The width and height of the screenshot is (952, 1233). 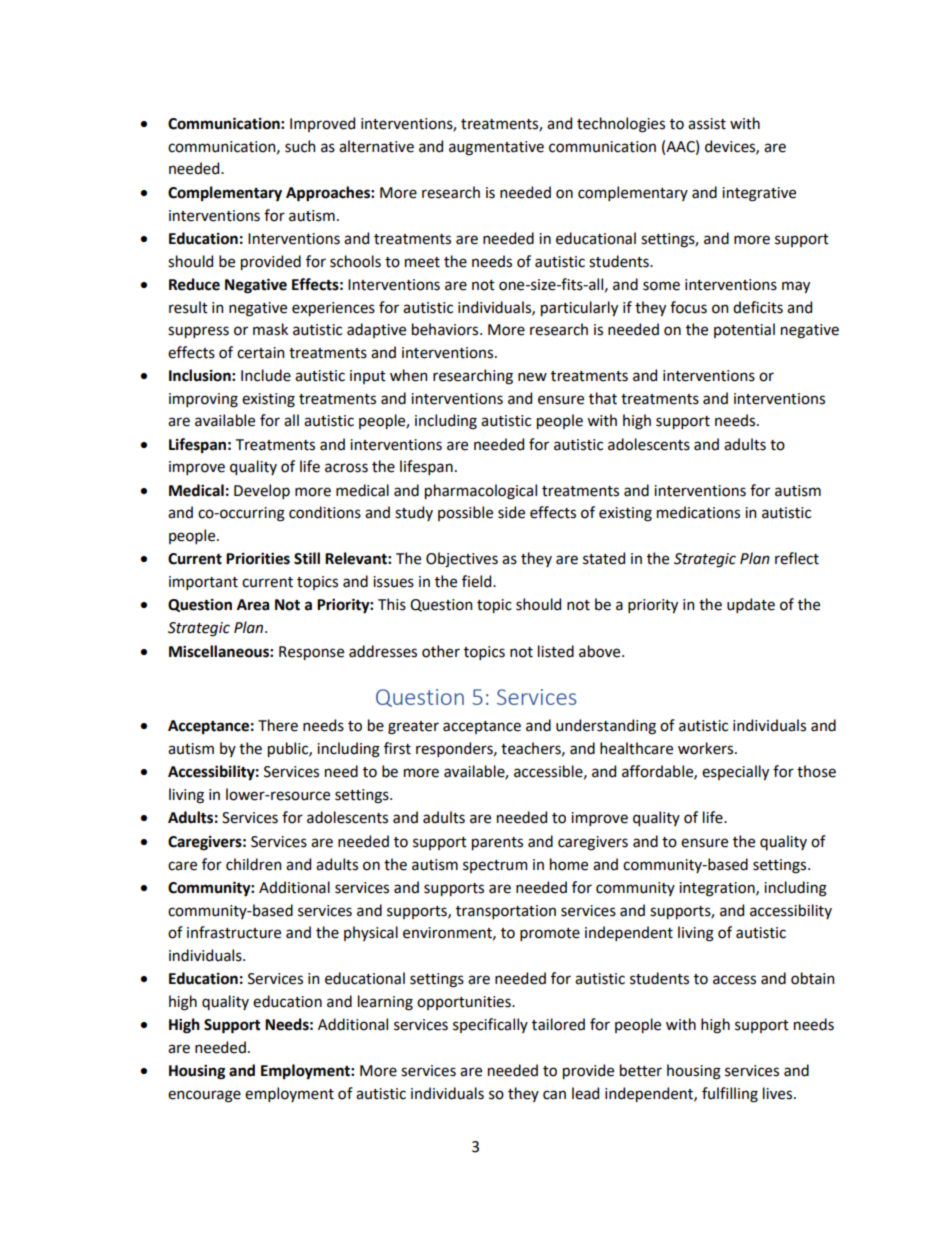 I want to click on such, so click(x=300, y=146).
